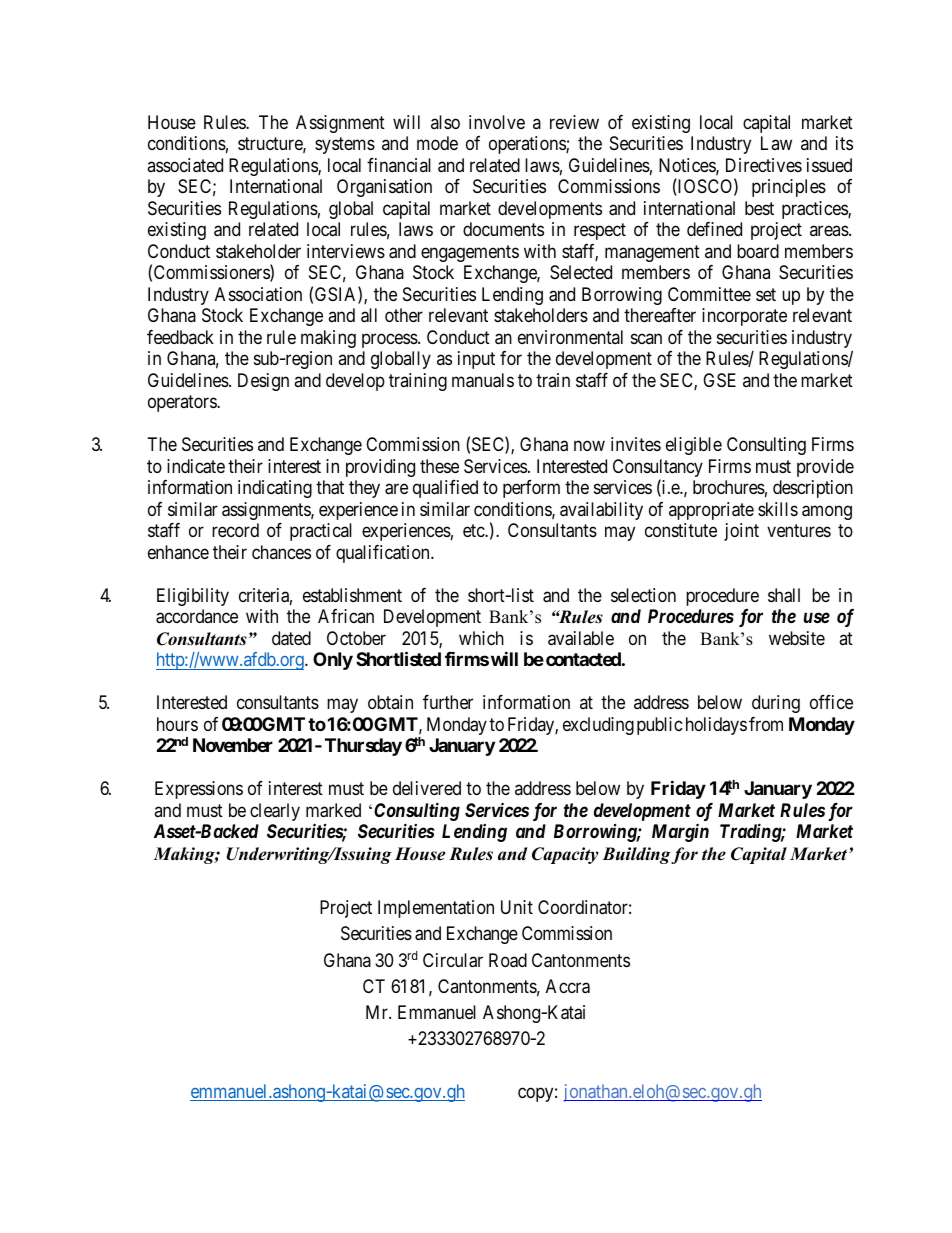 Image resolution: width=952 pixels, height=1233 pixels. I want to click on Directives, so click(764, 165).
